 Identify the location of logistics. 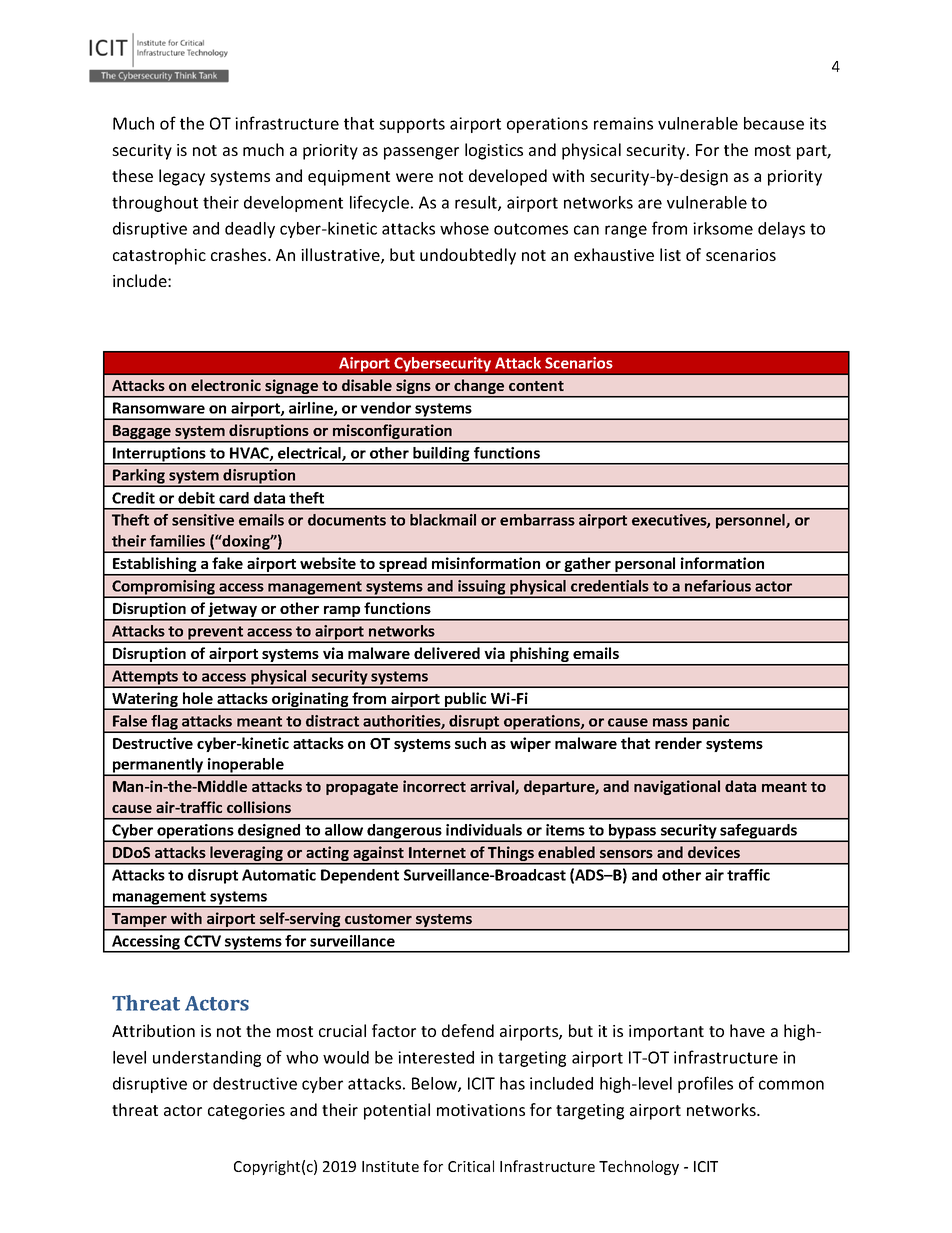
(494, 151).
